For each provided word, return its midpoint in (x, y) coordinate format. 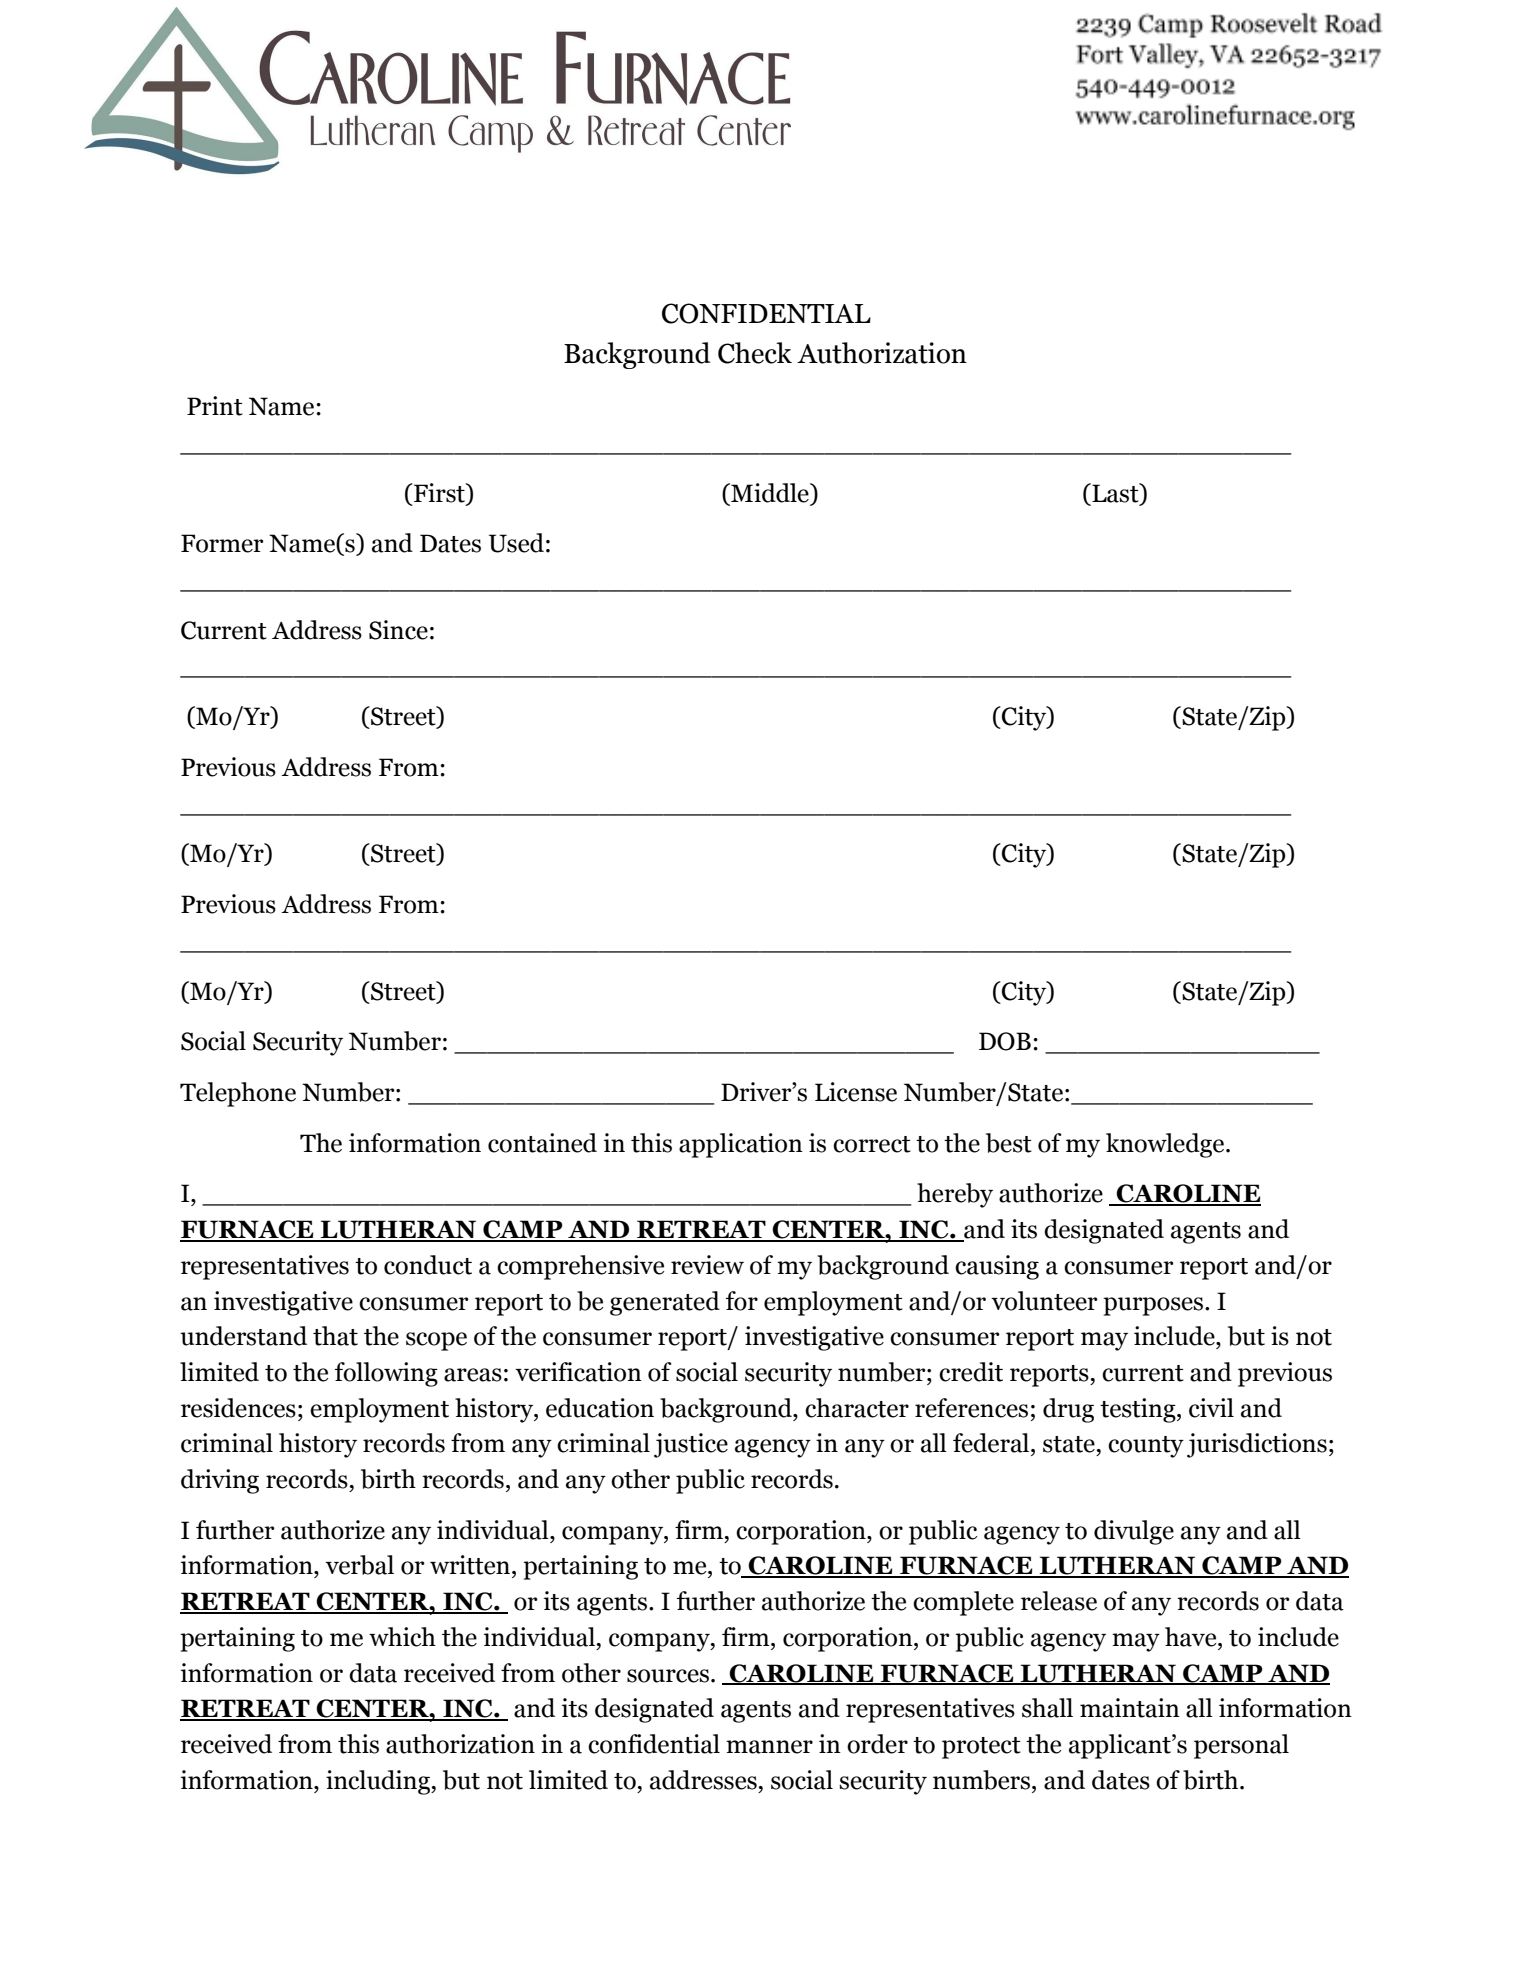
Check (755, 353)
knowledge (1166, 1145)
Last (1115, 493)
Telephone (238, 1094)
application (741, 1145)
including (379, 1782)
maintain (1130, 1708)
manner (769, 1747)
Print (215, 406)
